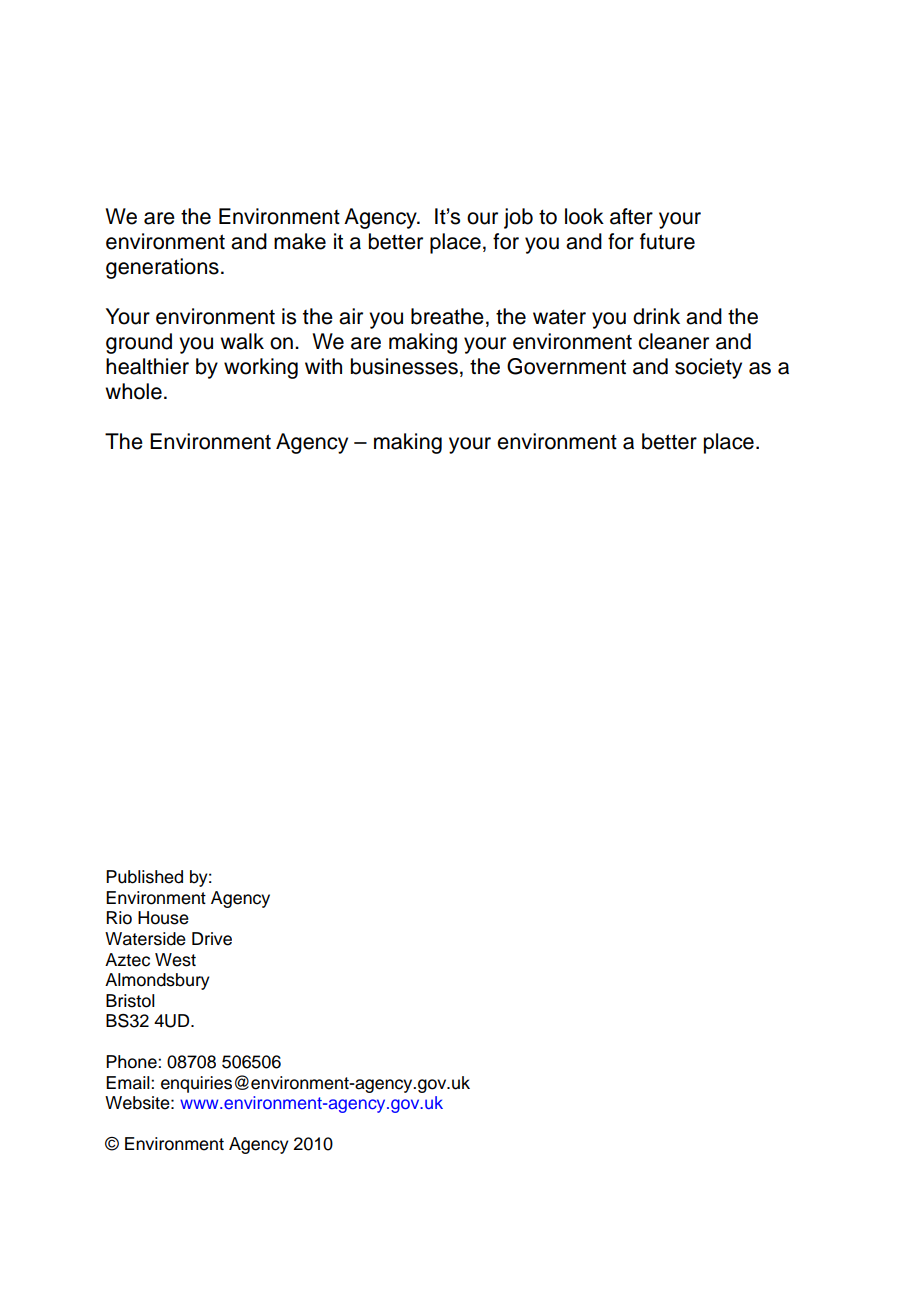 This screenshot has width=924, height=1308. I want to click on generations, so click(162, 268).
